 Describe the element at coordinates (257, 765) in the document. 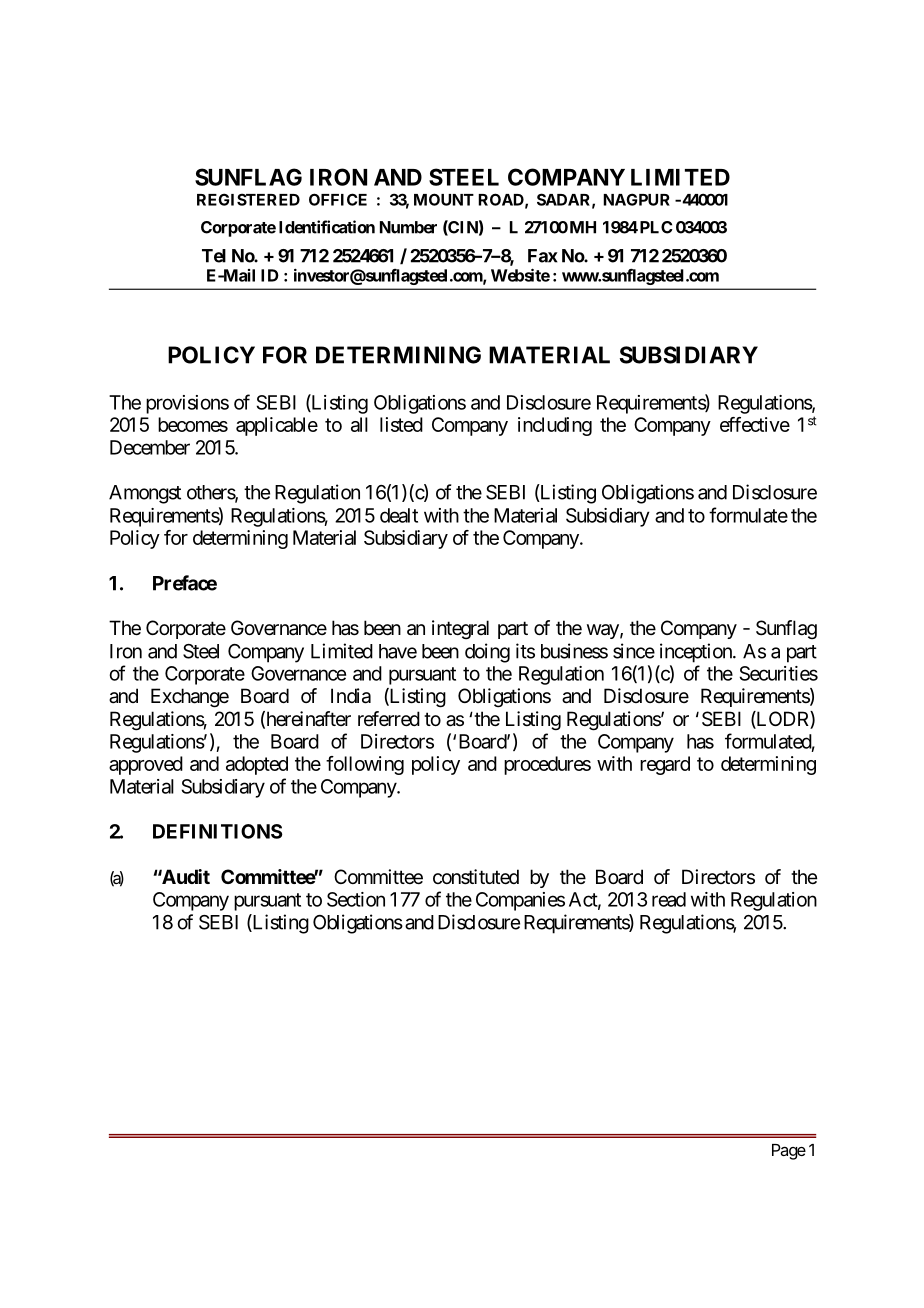

I see `adopted` at that location.
